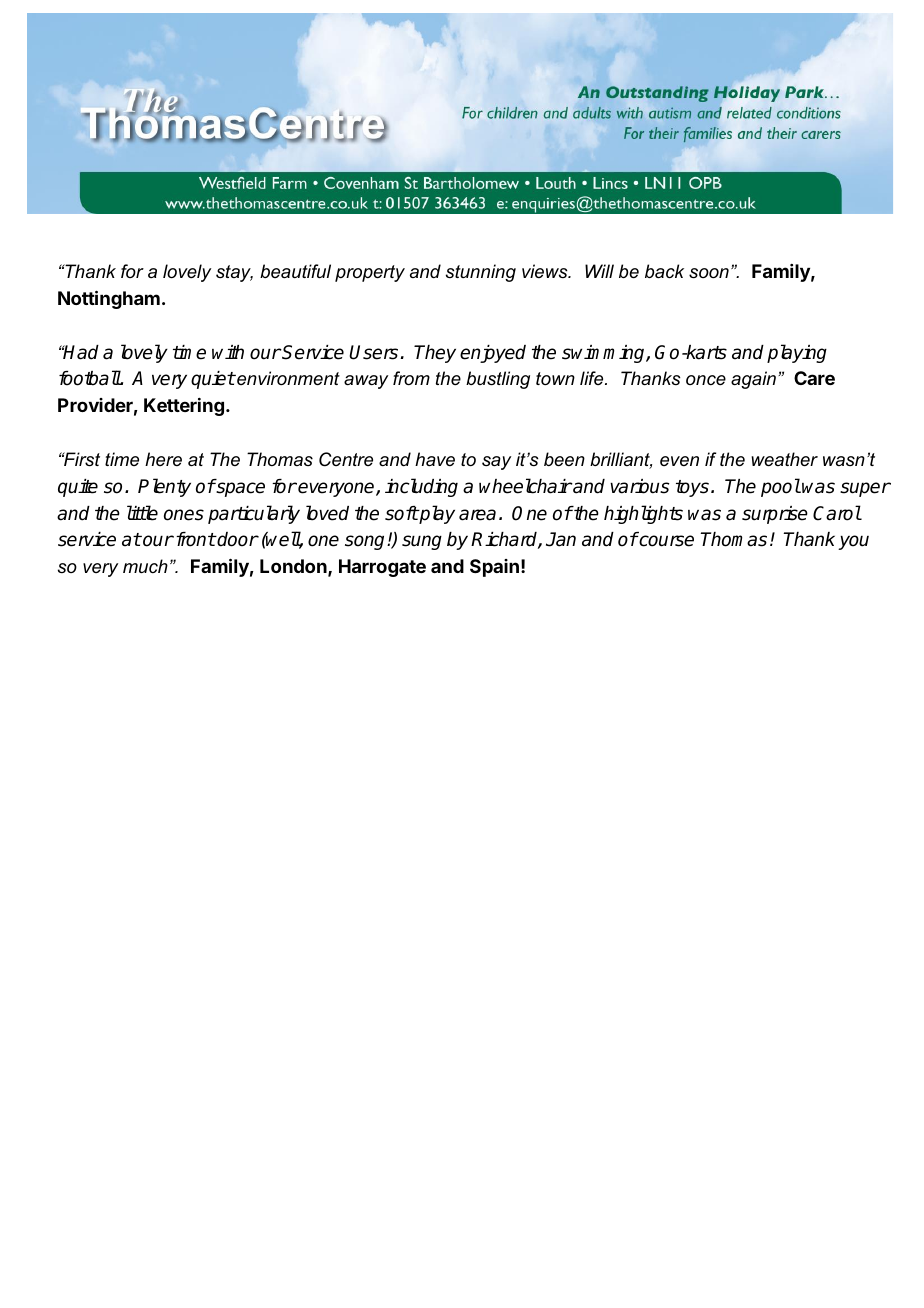  I want to click on much, so click(145, 566).
